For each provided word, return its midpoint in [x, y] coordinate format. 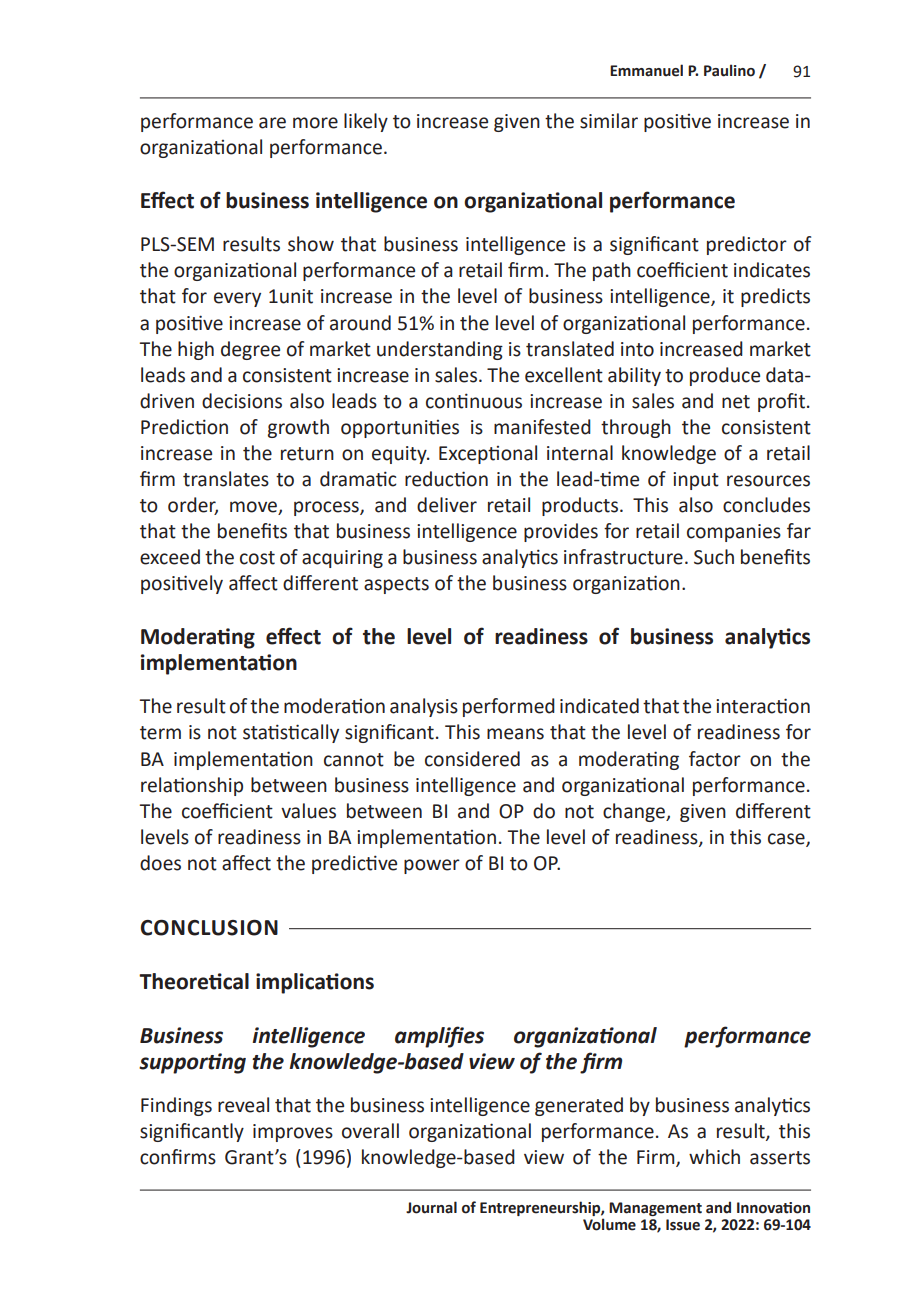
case [787, 839]
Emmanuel [646, 70]
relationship [192, 786]
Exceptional [488, 454]
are [272, 123]
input [696, 481]
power [432, 866]
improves [293, 1133]
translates [226, 479]
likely [366, 122]
